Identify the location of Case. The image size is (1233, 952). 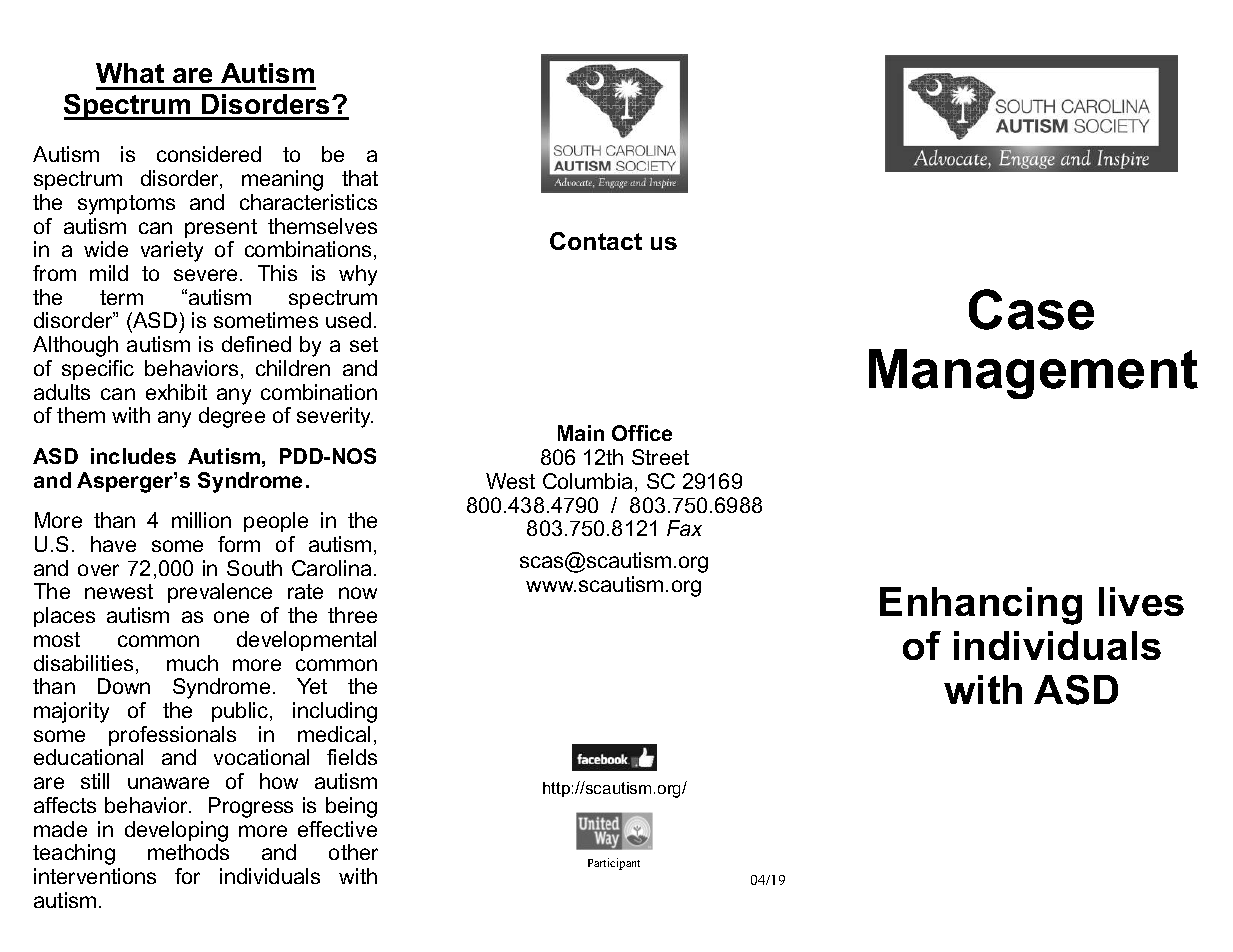
(1031, 309).
